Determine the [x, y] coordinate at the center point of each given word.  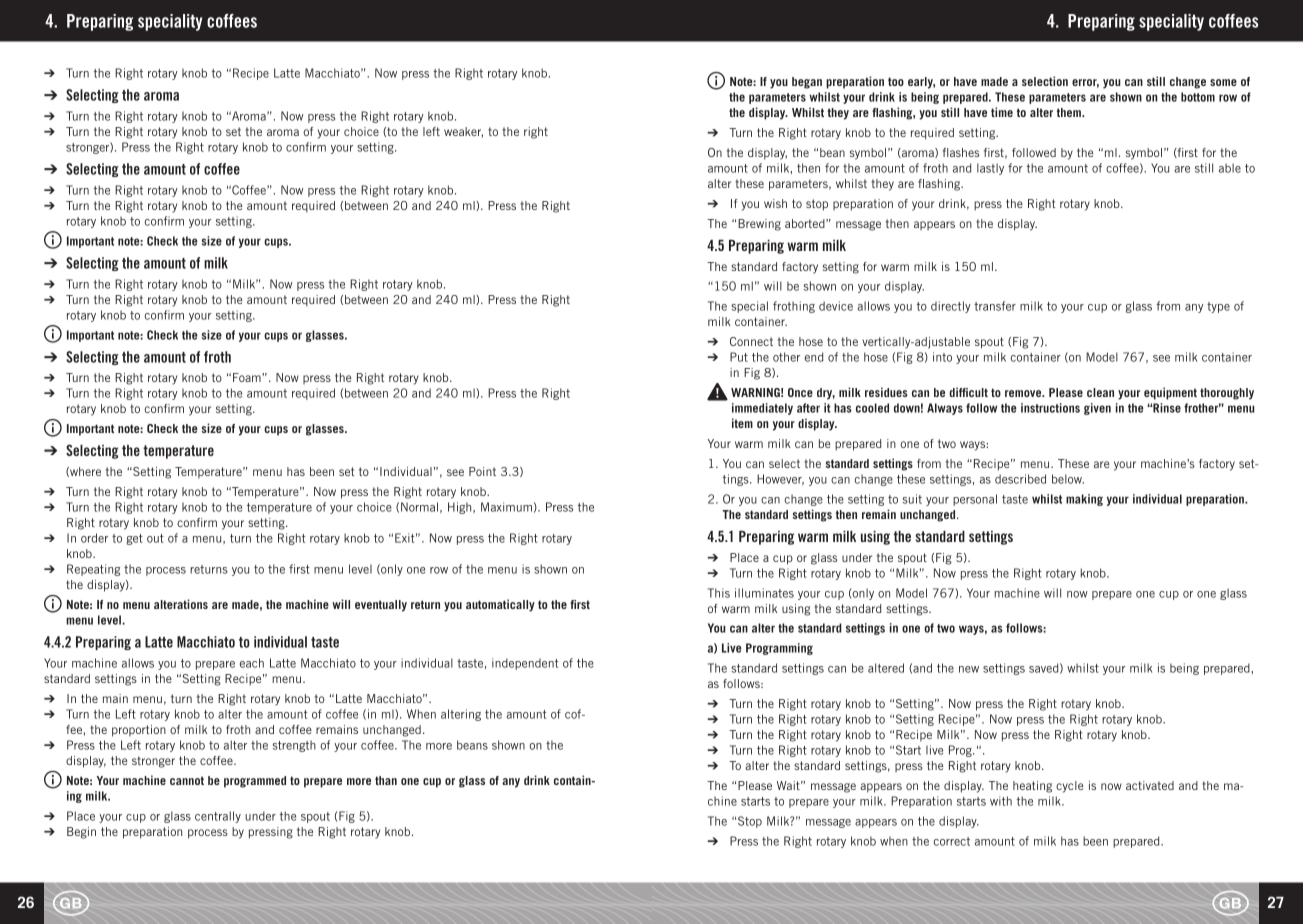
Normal [419, 507]
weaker [463, 132]
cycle [1069, 787]
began [807, 83]
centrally [218, 817]
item [742, 423]
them [1070, 112]
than [386, 780]
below [1068, 479]
